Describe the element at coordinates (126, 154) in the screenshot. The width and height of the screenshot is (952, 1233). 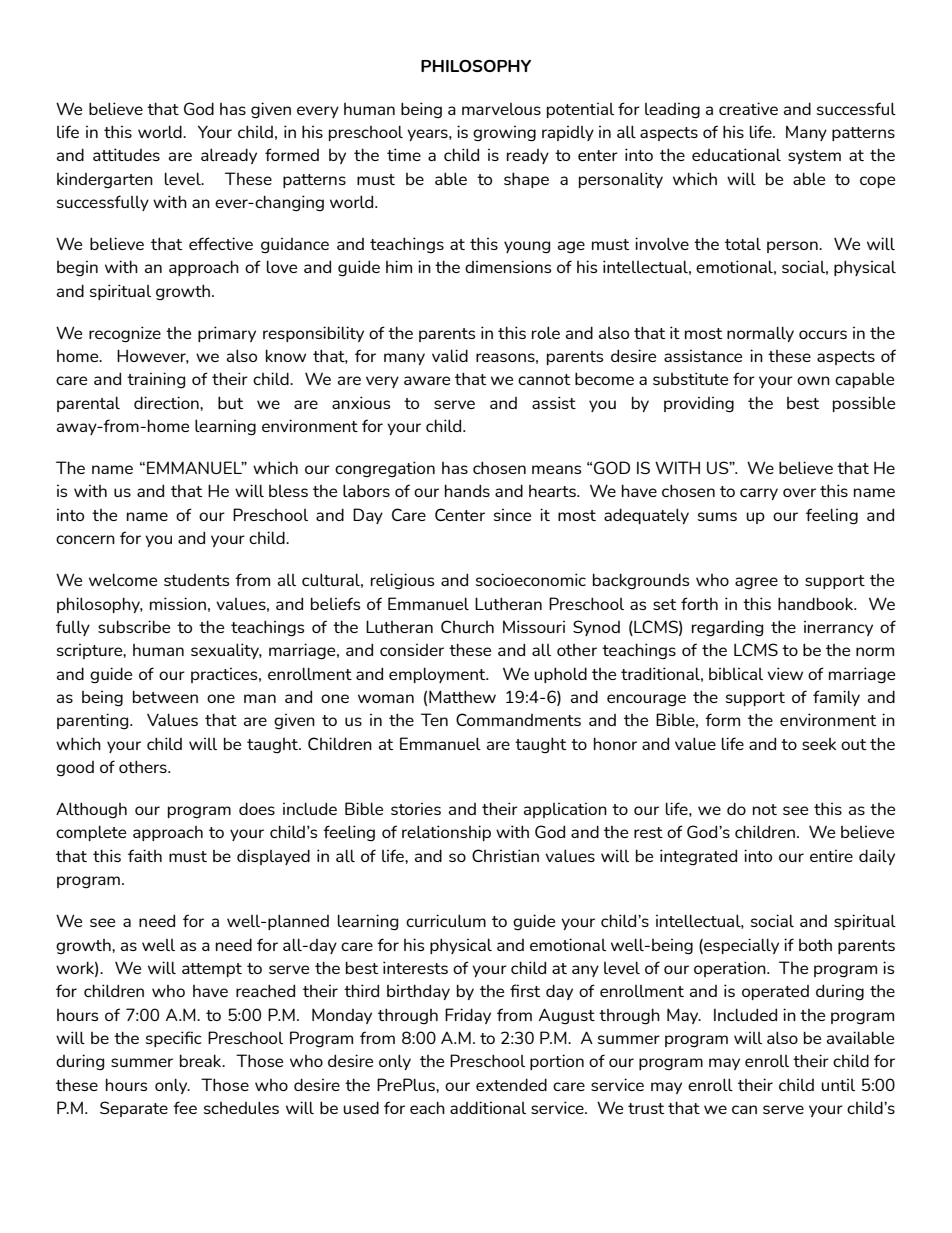
I see `attitudes` at that location.
